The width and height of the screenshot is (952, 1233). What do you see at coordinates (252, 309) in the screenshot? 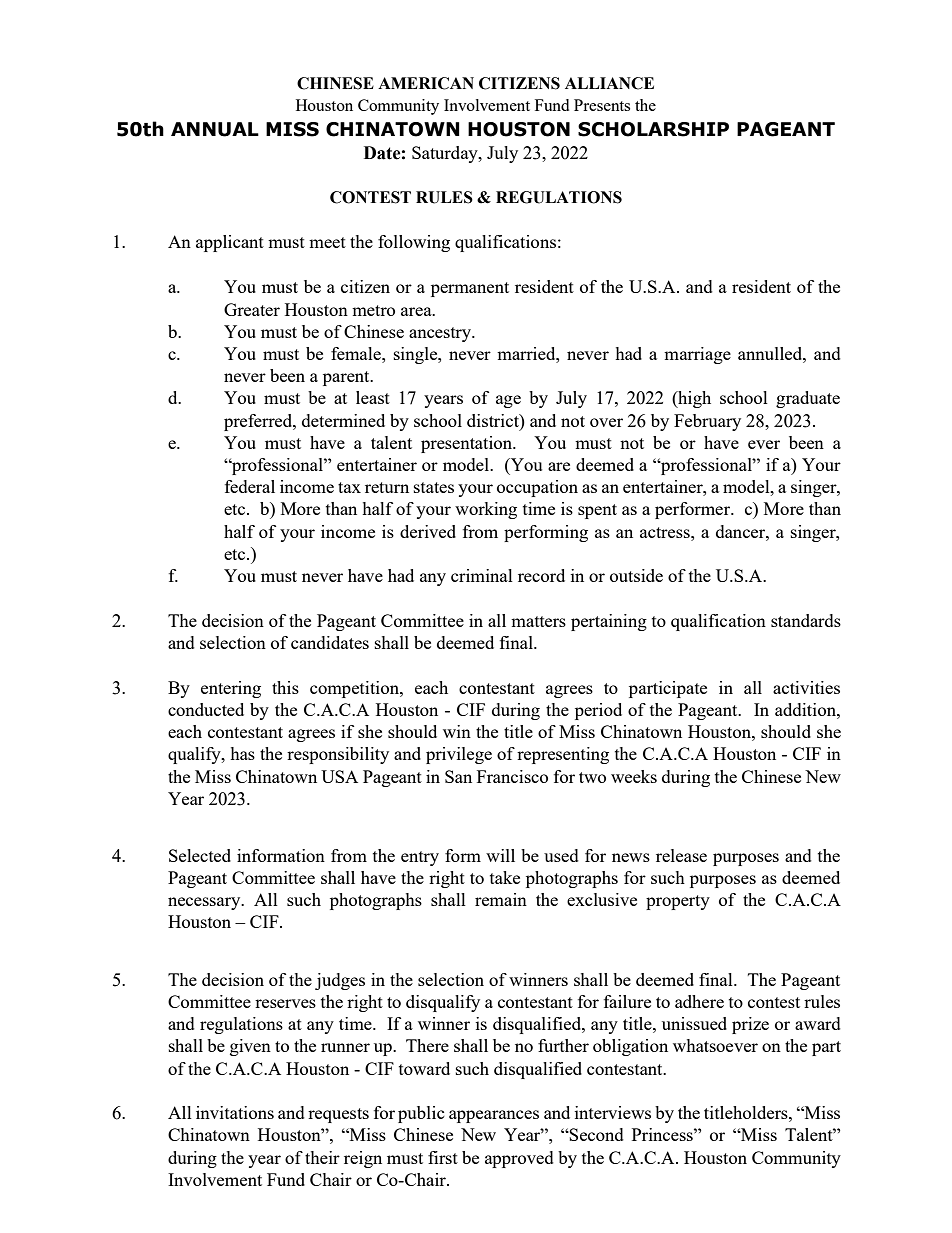
I see `Greater` at bounding box center [252, 309].
